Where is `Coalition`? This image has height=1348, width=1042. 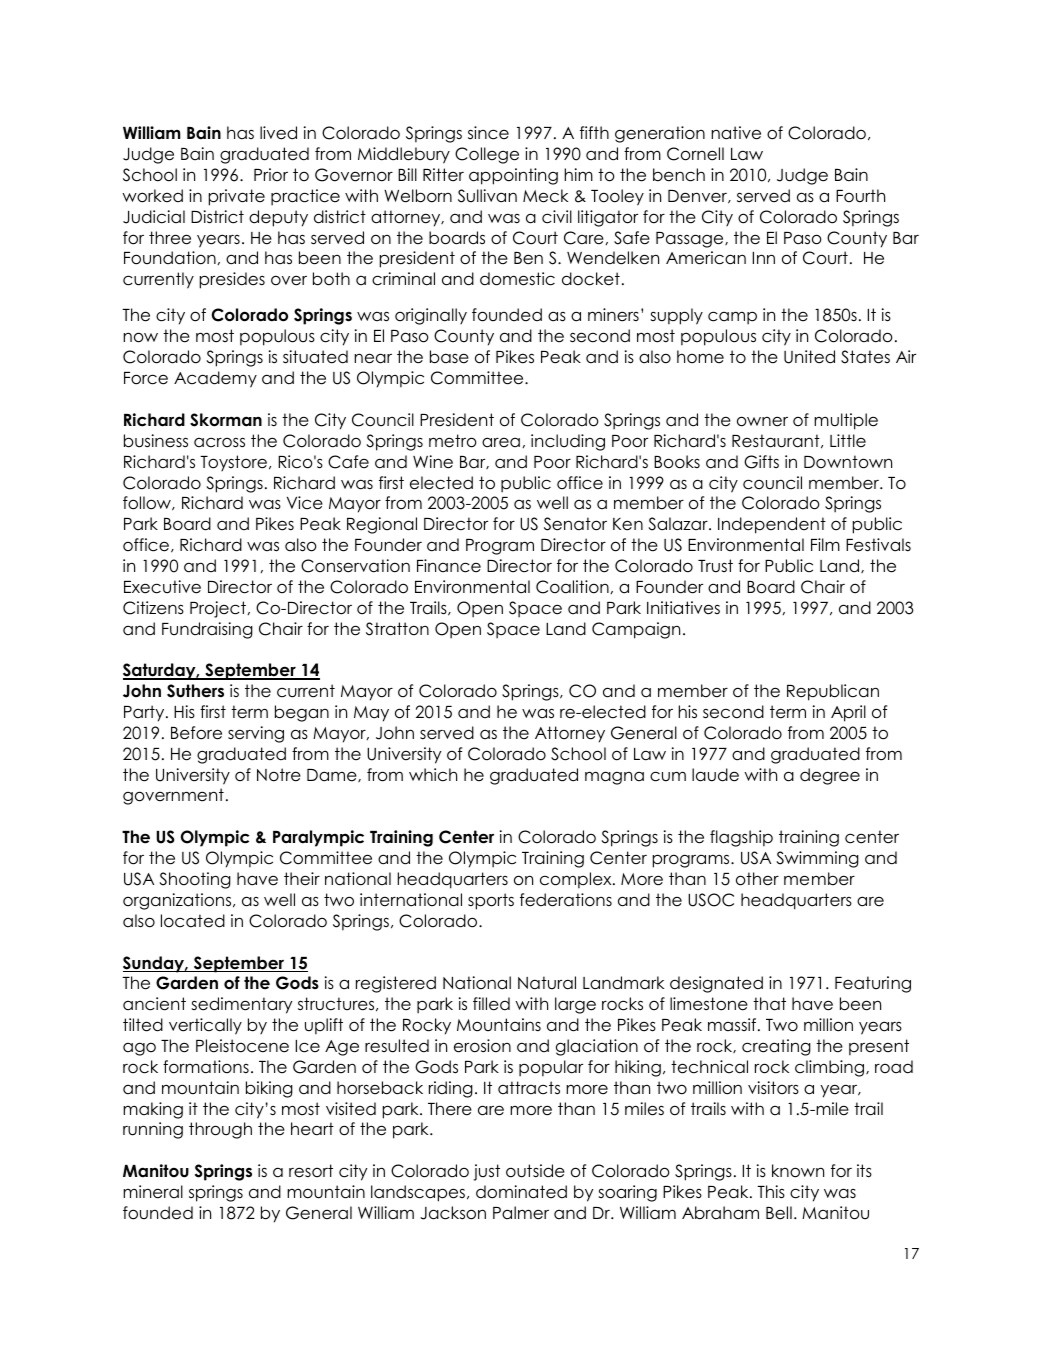
Coalition is located at coordinates (573, 587).
